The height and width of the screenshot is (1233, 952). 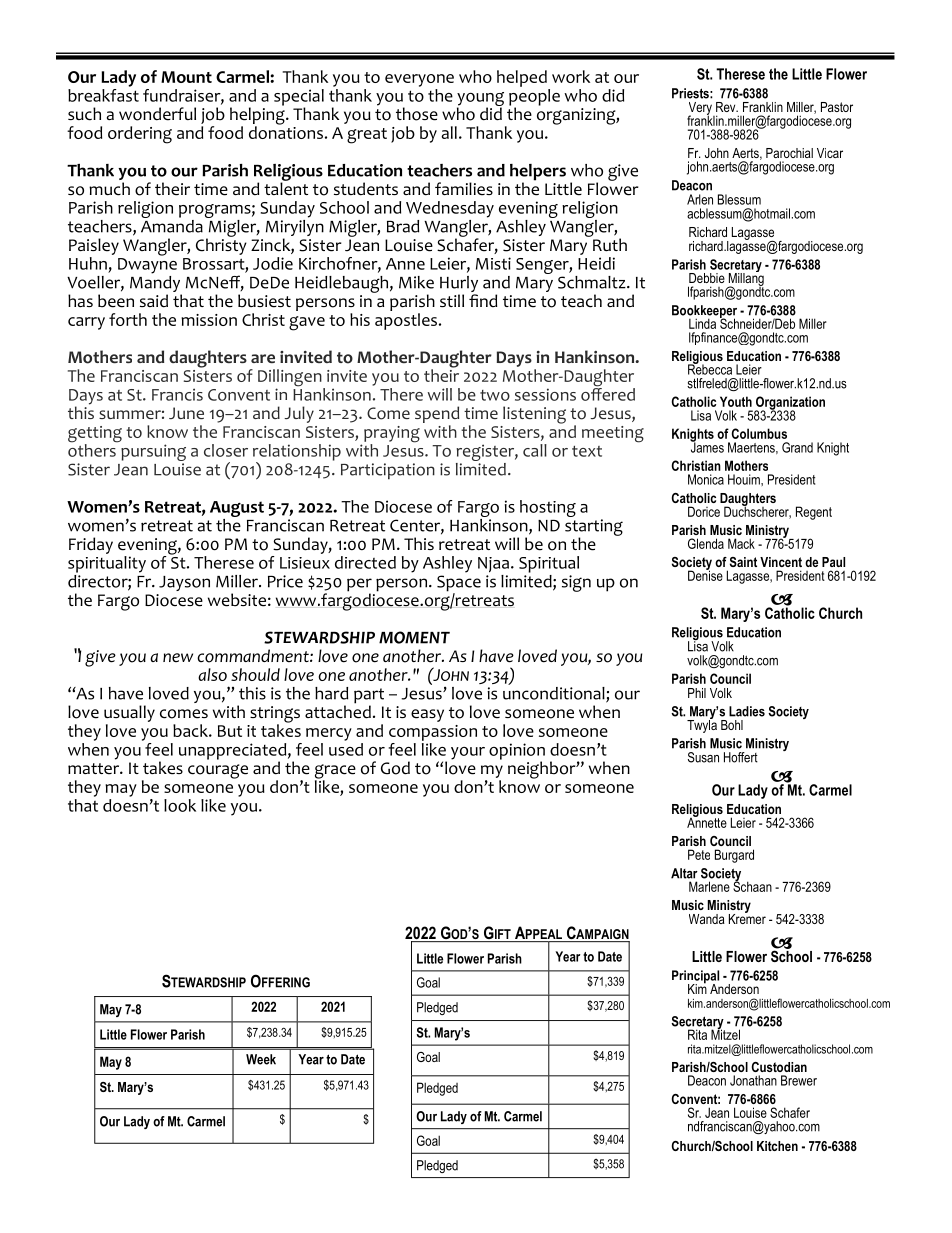 I want to click on Jayson, so click(x=184, y=583).
